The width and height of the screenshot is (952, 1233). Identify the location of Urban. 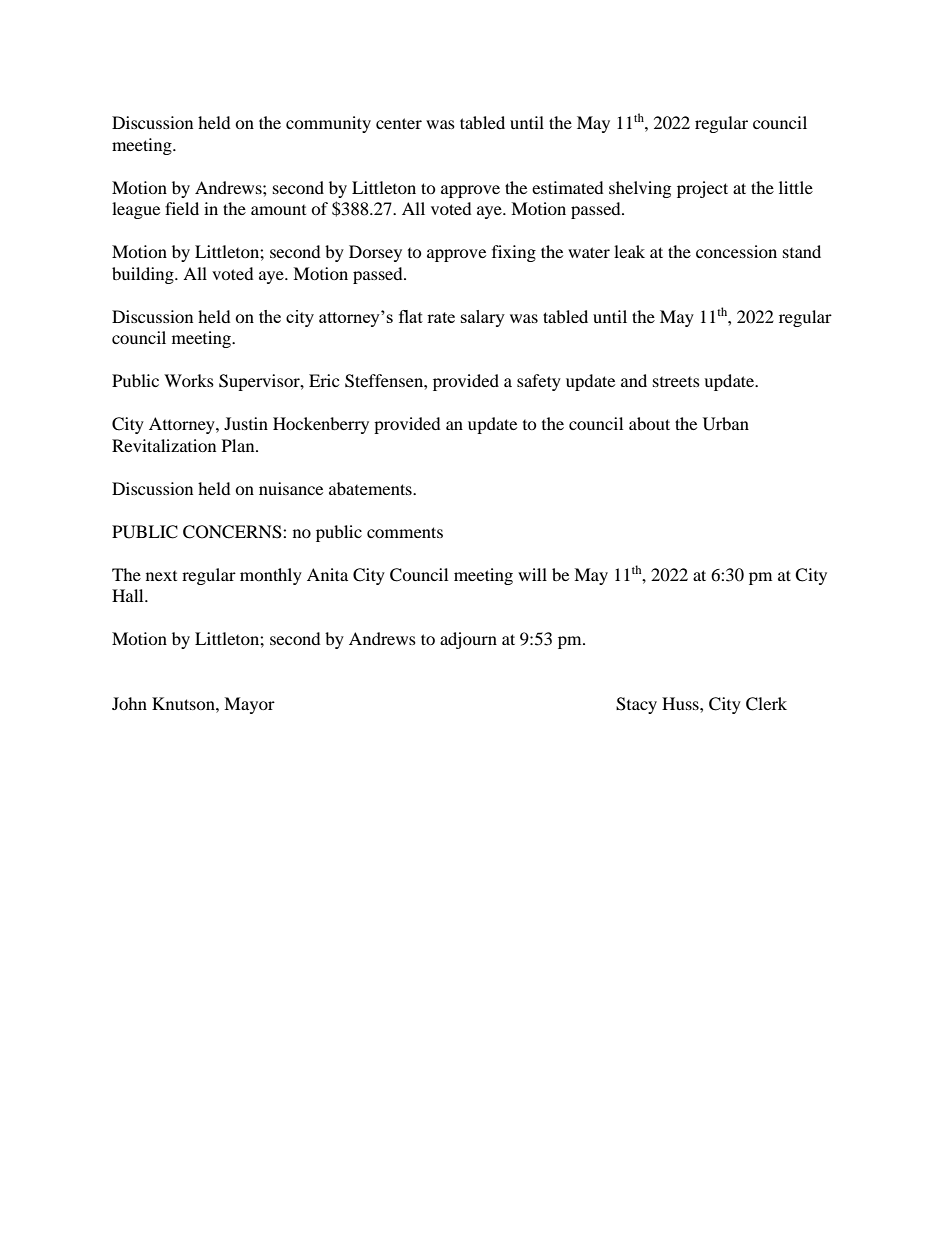
(726, 424).
